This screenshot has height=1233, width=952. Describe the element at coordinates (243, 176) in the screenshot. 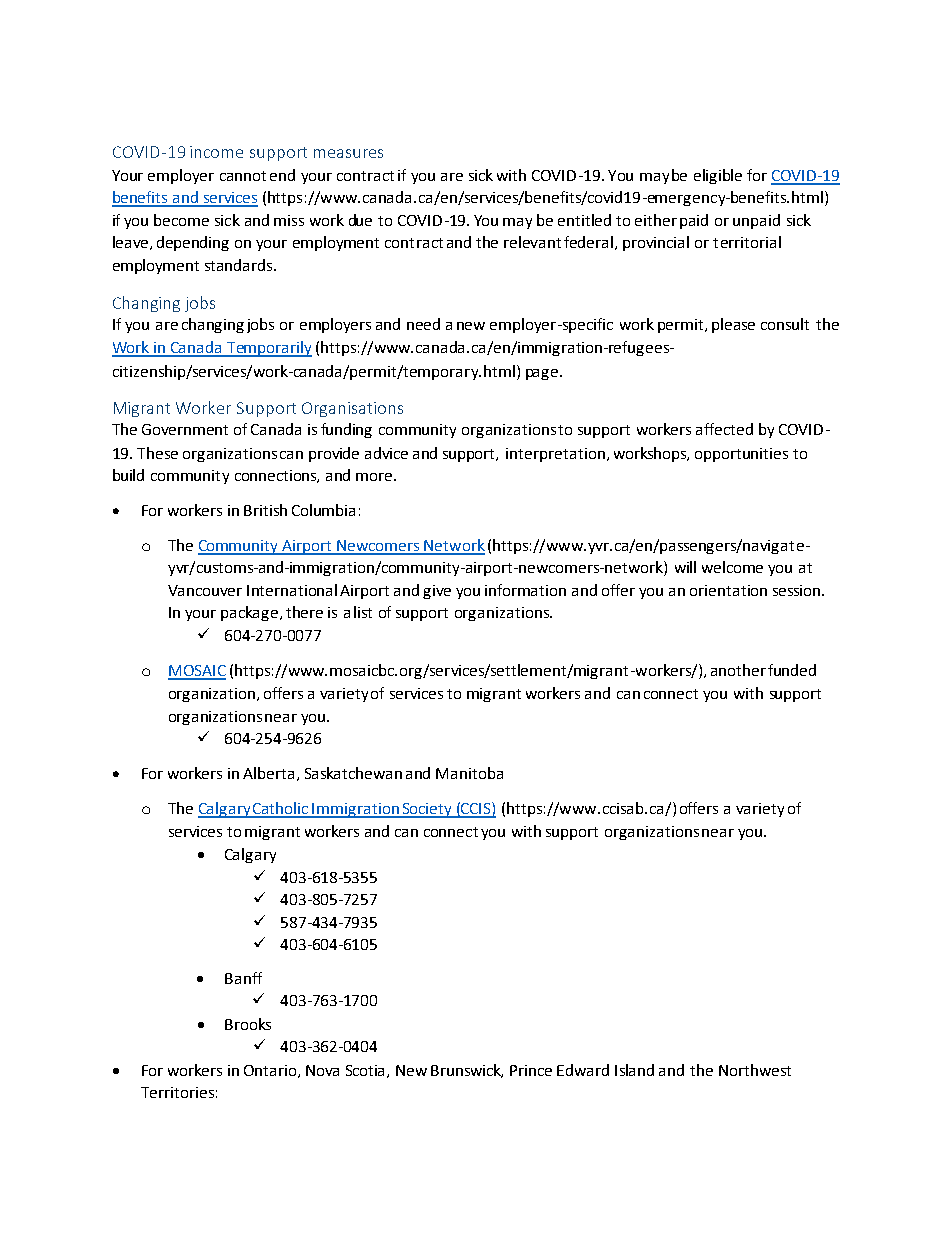

I see `cannot` at that location.
